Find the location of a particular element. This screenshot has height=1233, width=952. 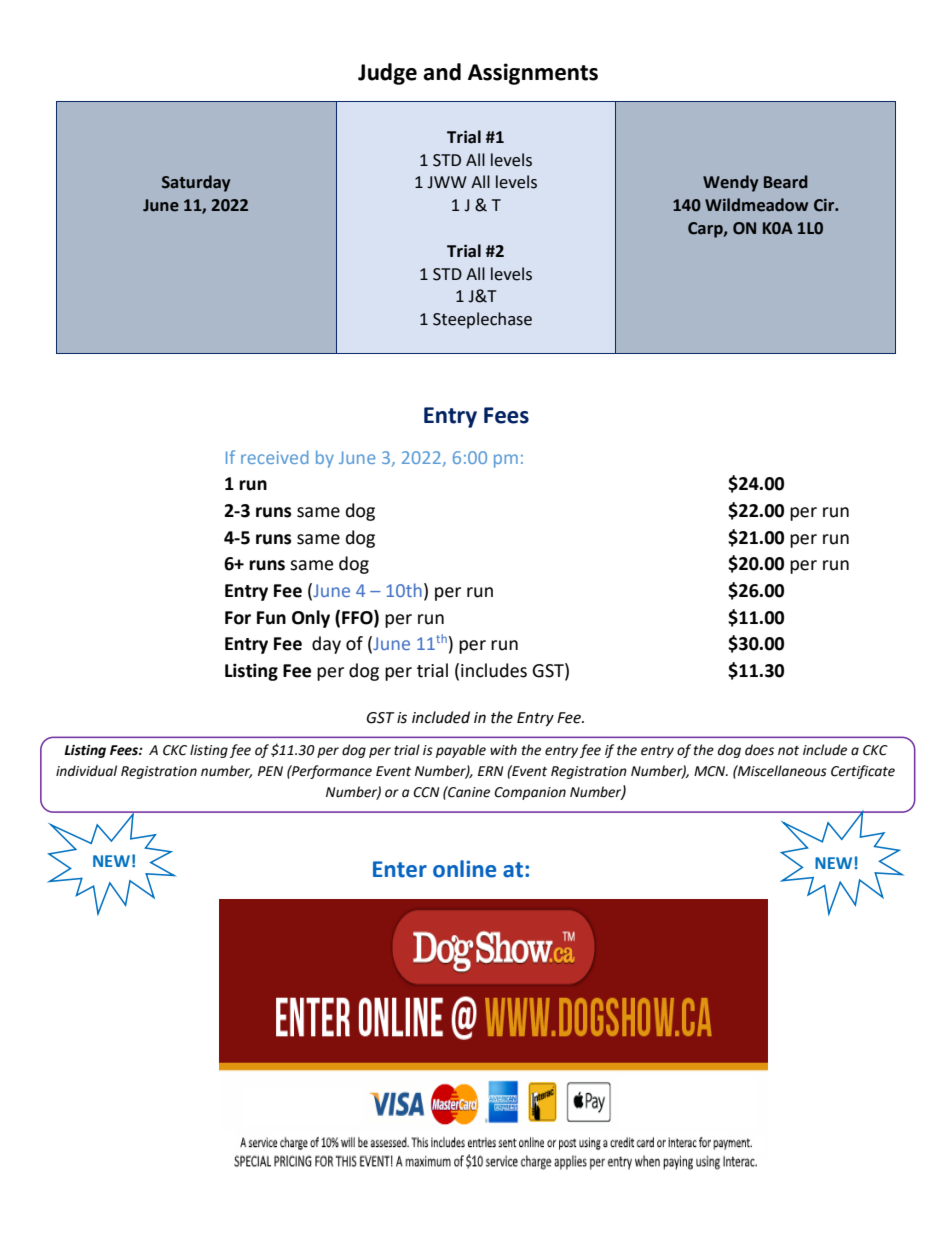

Fun is located at coordinates (271, 618).
